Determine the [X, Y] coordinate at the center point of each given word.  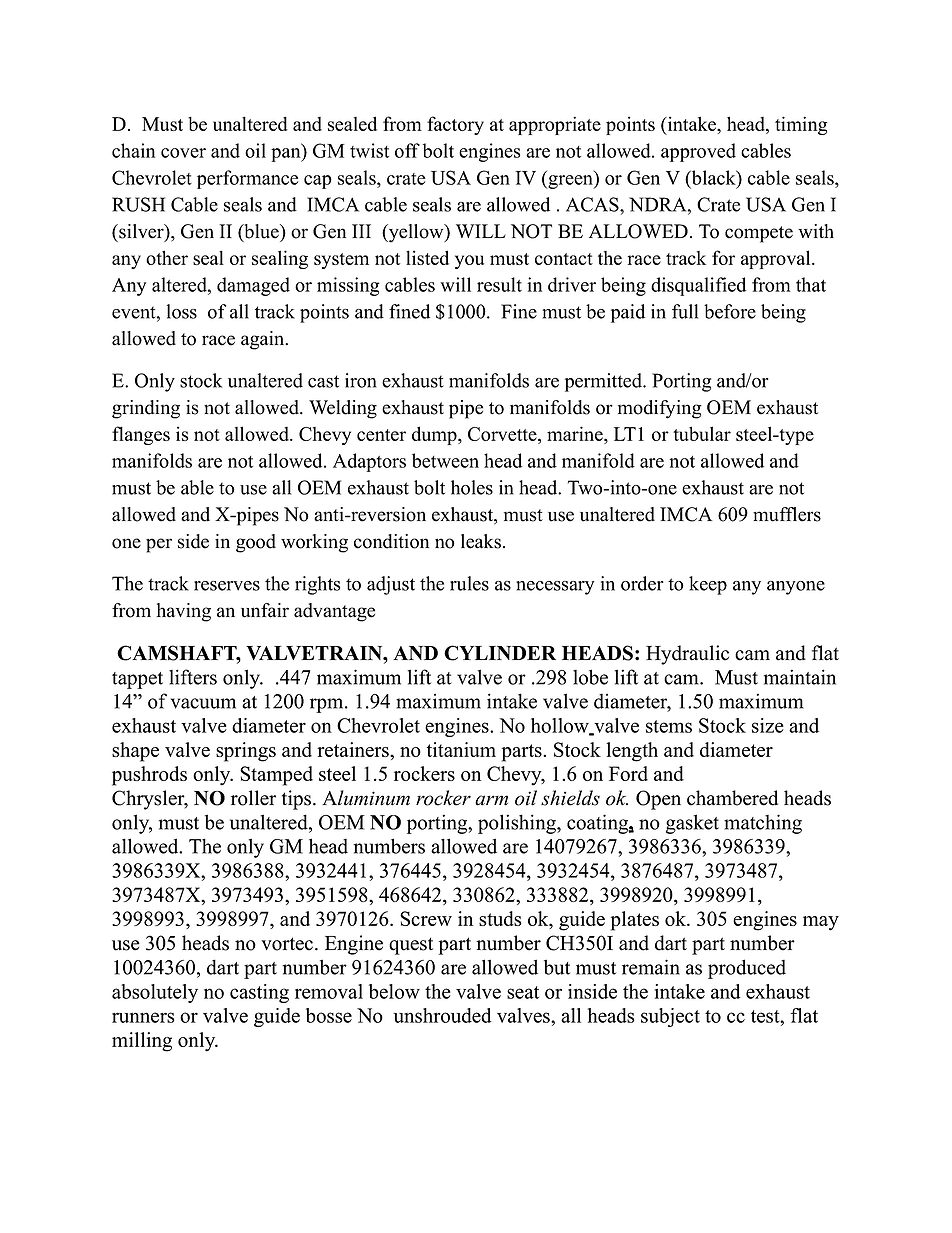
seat [523, 992]
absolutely [155, 993]
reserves [227, 586]
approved [698, 152]
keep [708, 585]
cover [183, 153]
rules [469, 583]
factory [455, 125]
